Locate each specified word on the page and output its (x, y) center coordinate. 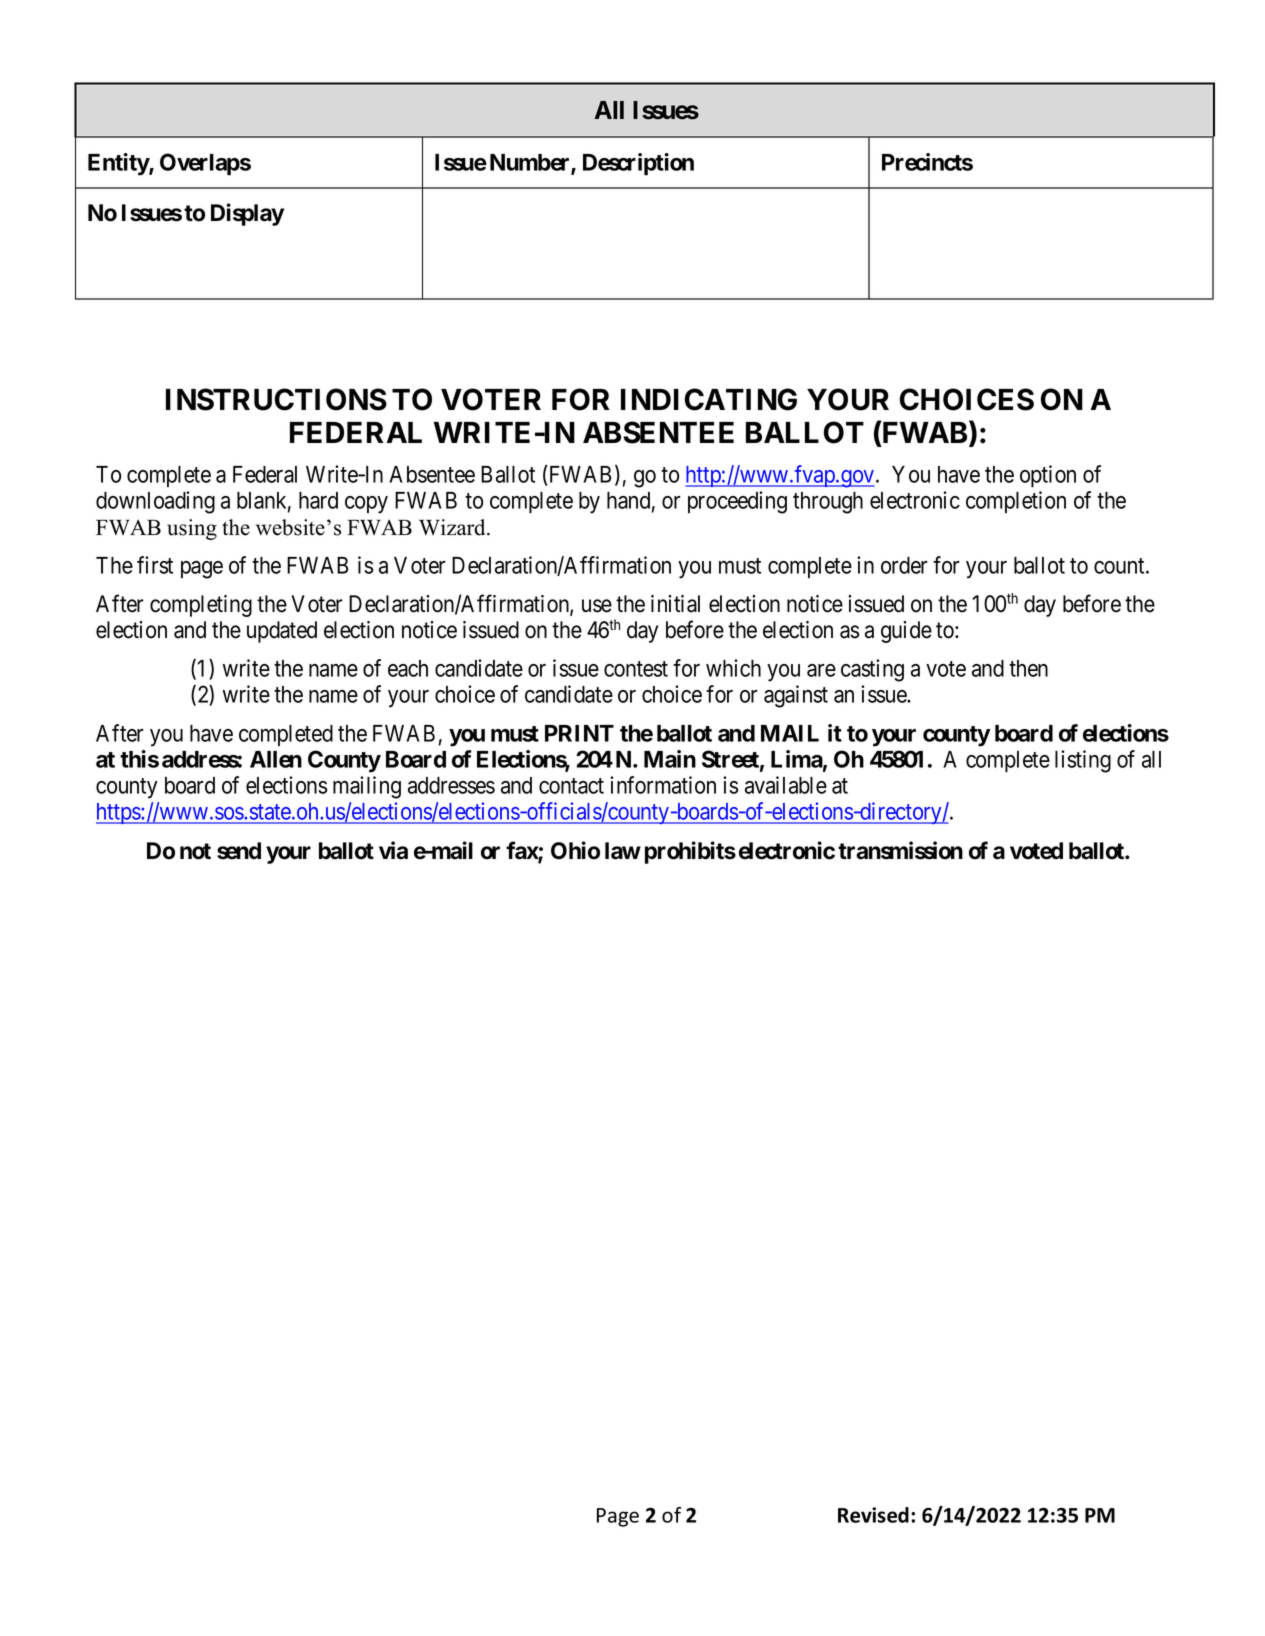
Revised (873, 1515)
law (623, 851)
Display (247, 214)
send (239, 851)
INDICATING (709, 399)
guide (906, 632)
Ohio (575, 850)
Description (638, 164)
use (597, 606)
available (786, 785)
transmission (900, 850)
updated (282, 632)
